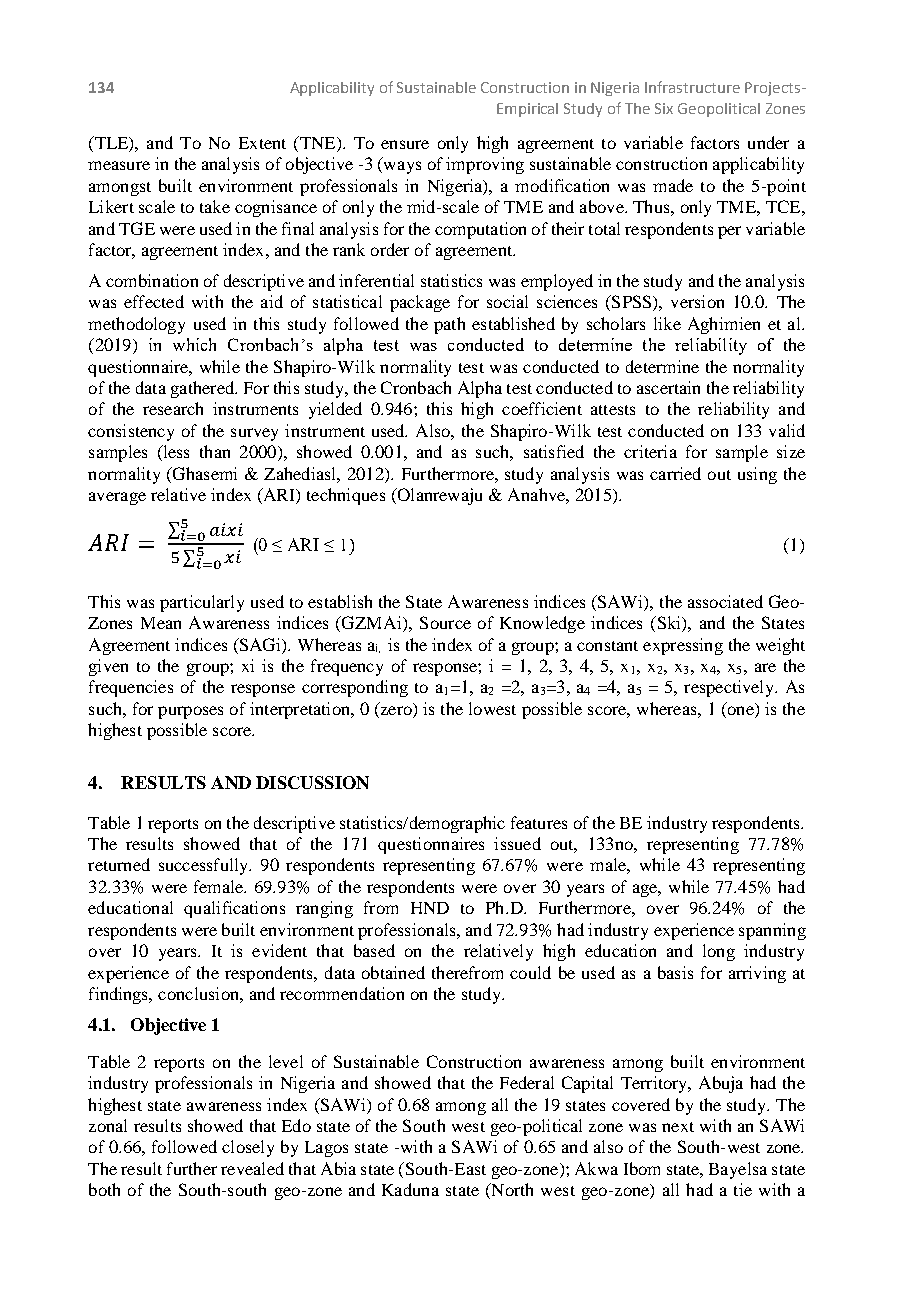 The width and height of the screenshot is (924, 1307). Describe the element at coordinates (262, 143) in the screenshot. I see `Extent` at that location.
